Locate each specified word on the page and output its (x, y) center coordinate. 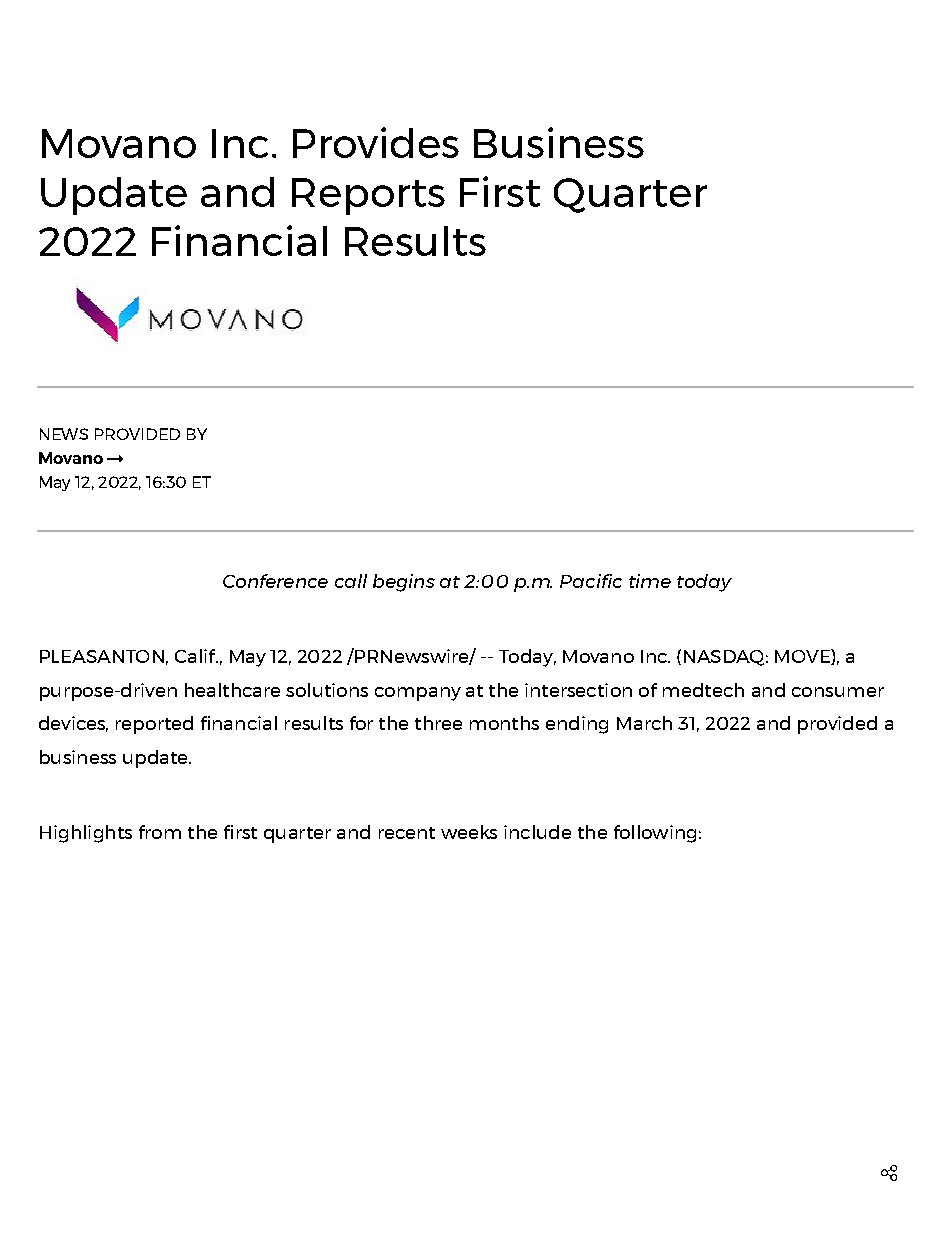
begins (404, 583)
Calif (196, 656)
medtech (703, 690)
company (418, 694)
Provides (376, 142)
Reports (368, 196)
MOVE (803, 657)
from (160, 832)
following (655, 834)
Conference (275, 581)
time (650, 581)
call (351, 581)
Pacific (591, 581)
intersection (578, 690)
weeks (469, 832)
